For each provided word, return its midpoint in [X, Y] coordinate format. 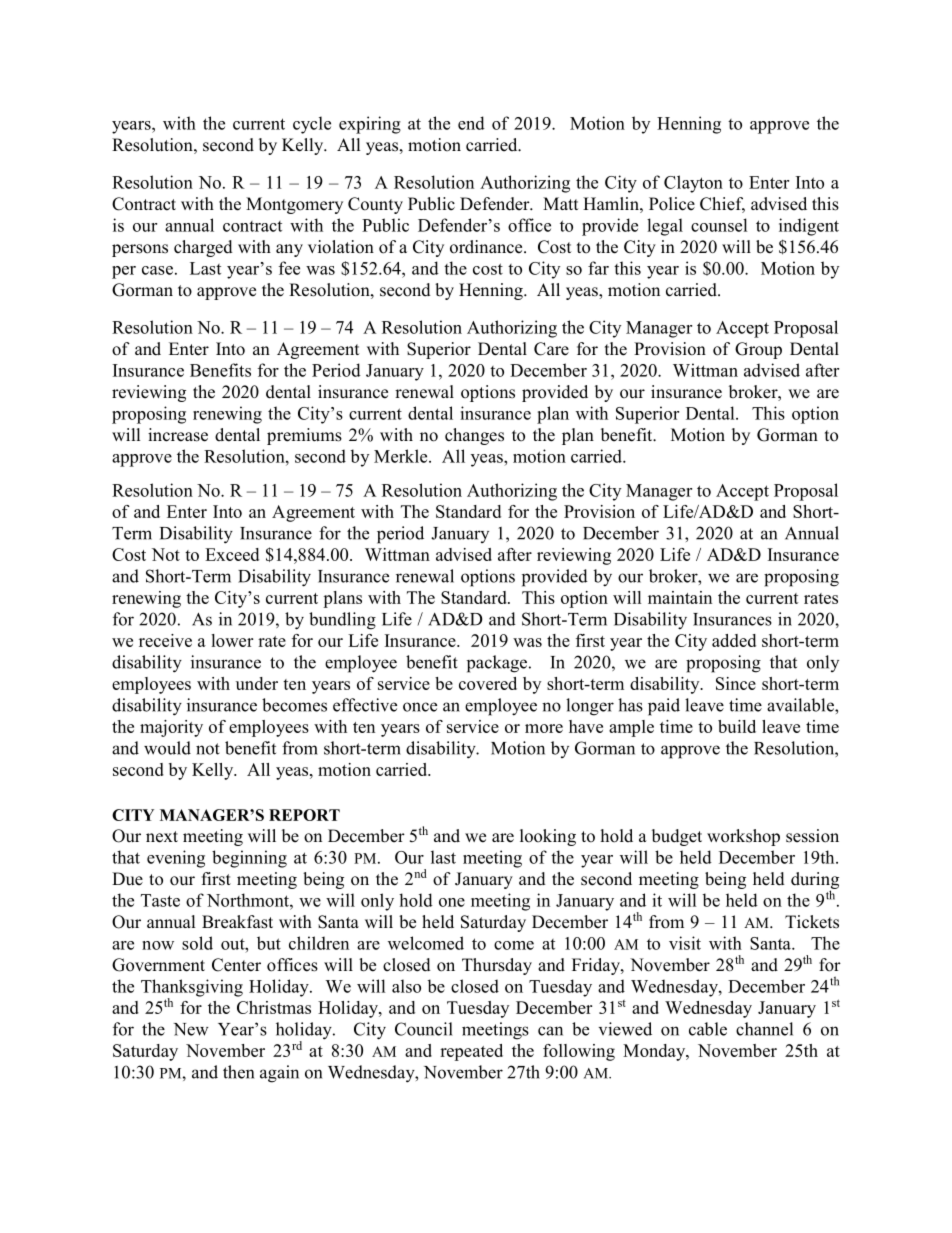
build [737, 726]
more [544, 728]
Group [758, 350]
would [167, 748]
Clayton [693, 184]
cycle [312, 125]
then [238, 1072]
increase [178, 435]
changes [474, 436]
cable [708, 1029]
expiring [370, 125]
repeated [471, 1052]
